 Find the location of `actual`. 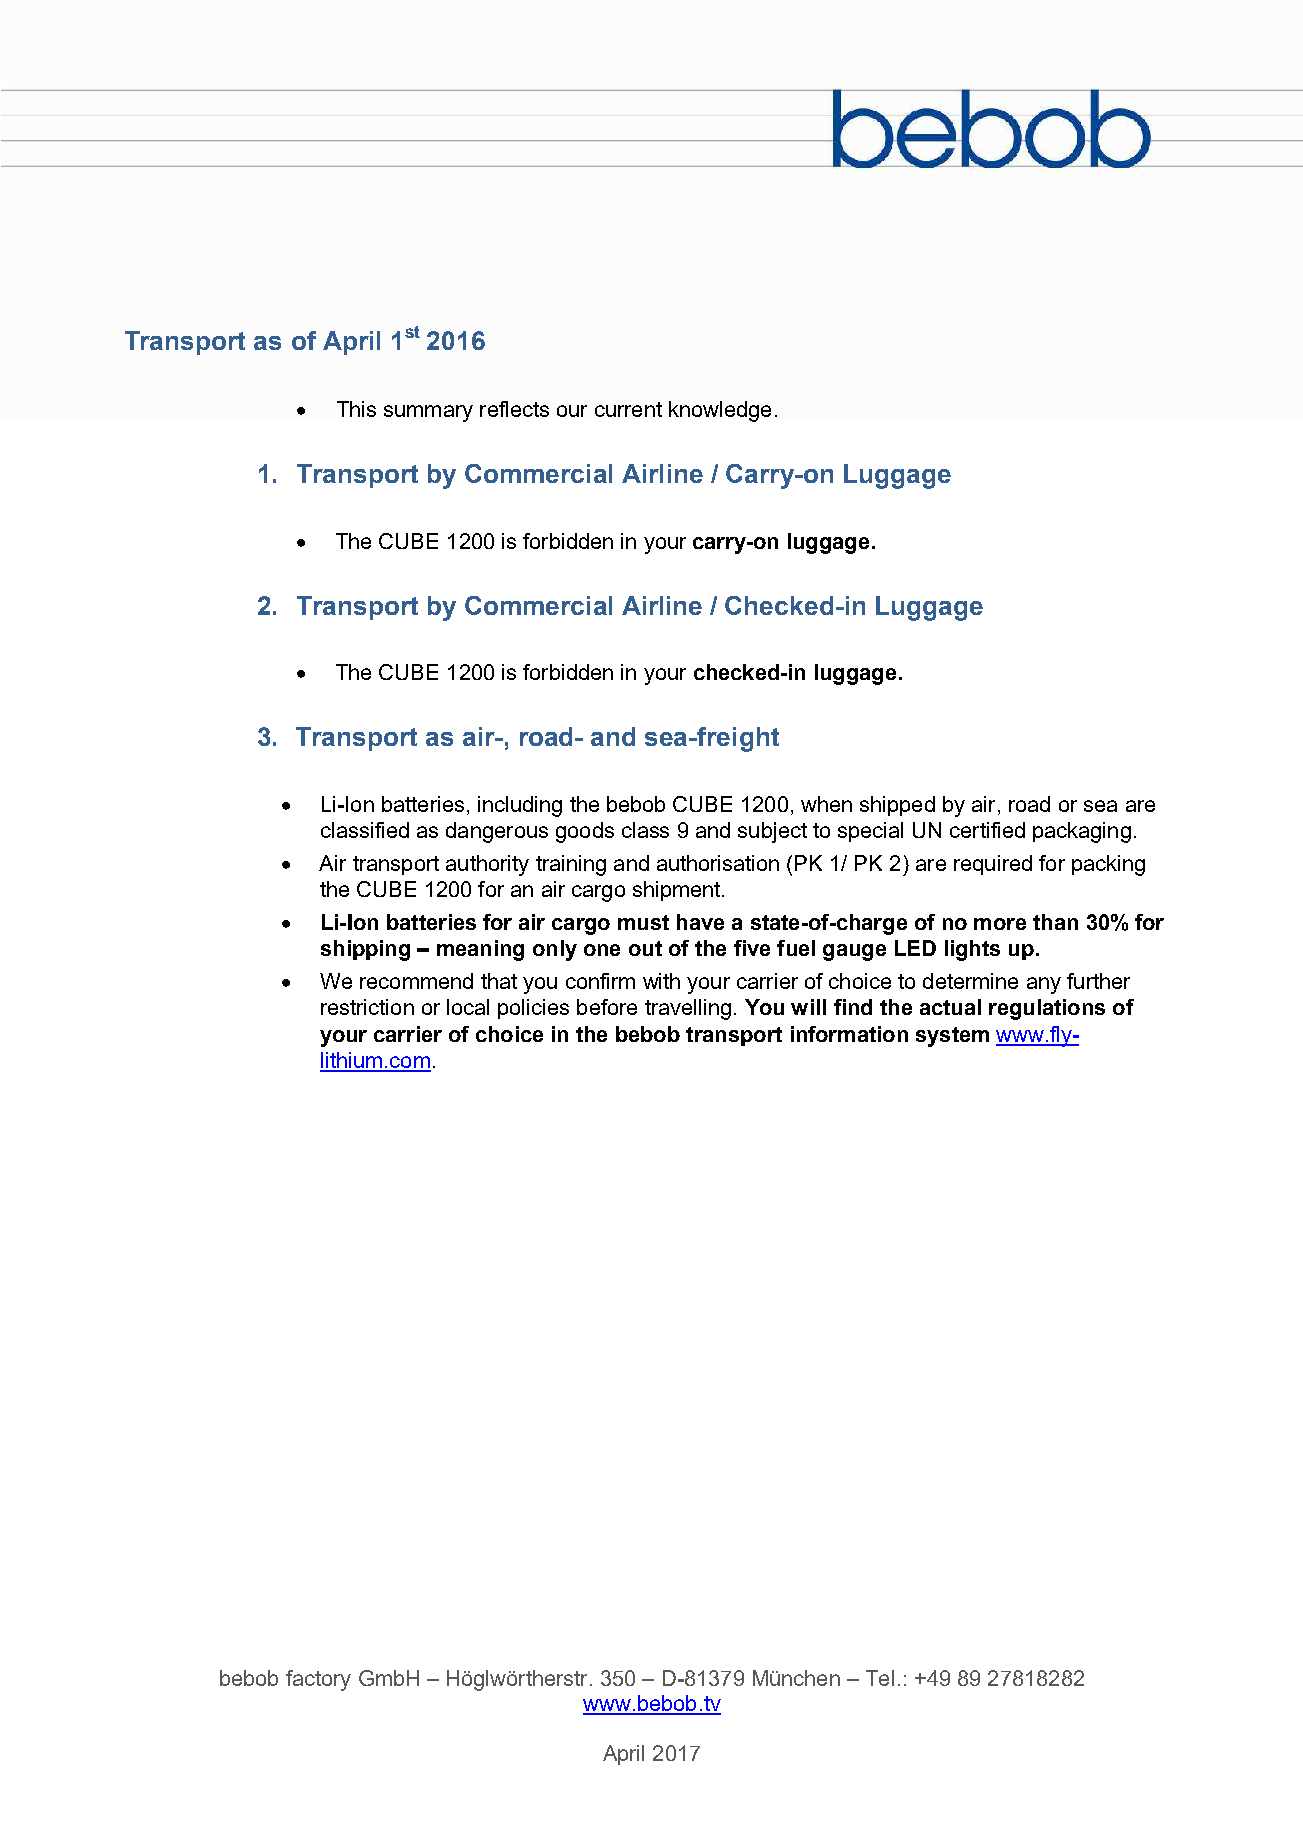

actual is located at coordinates (950, 1007).
